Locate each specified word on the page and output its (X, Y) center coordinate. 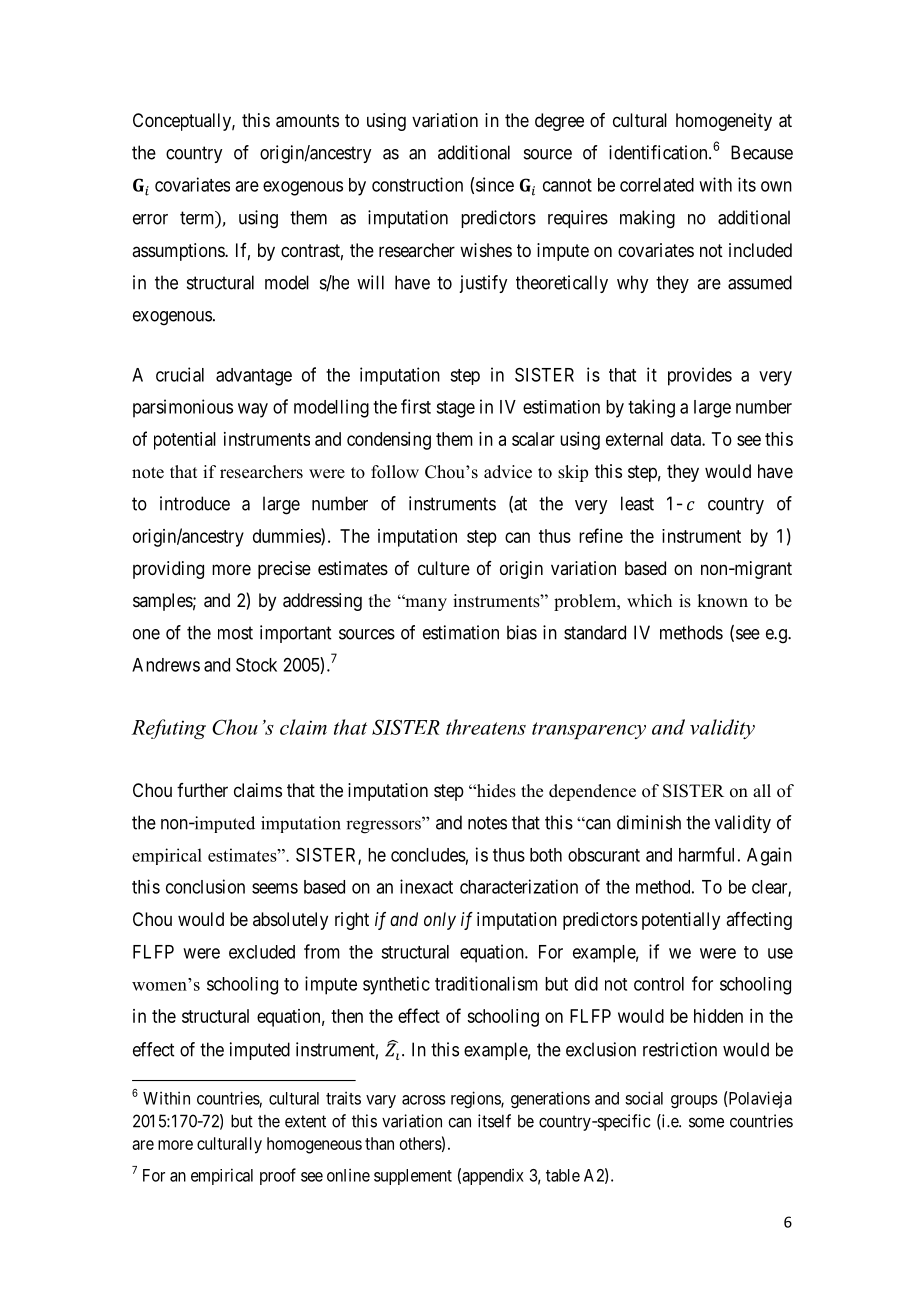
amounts (307, 121)
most (235, 633)
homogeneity (724, 122)
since (495, 184)
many (425, 604)
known (722, 601)
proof (278, 1176)
